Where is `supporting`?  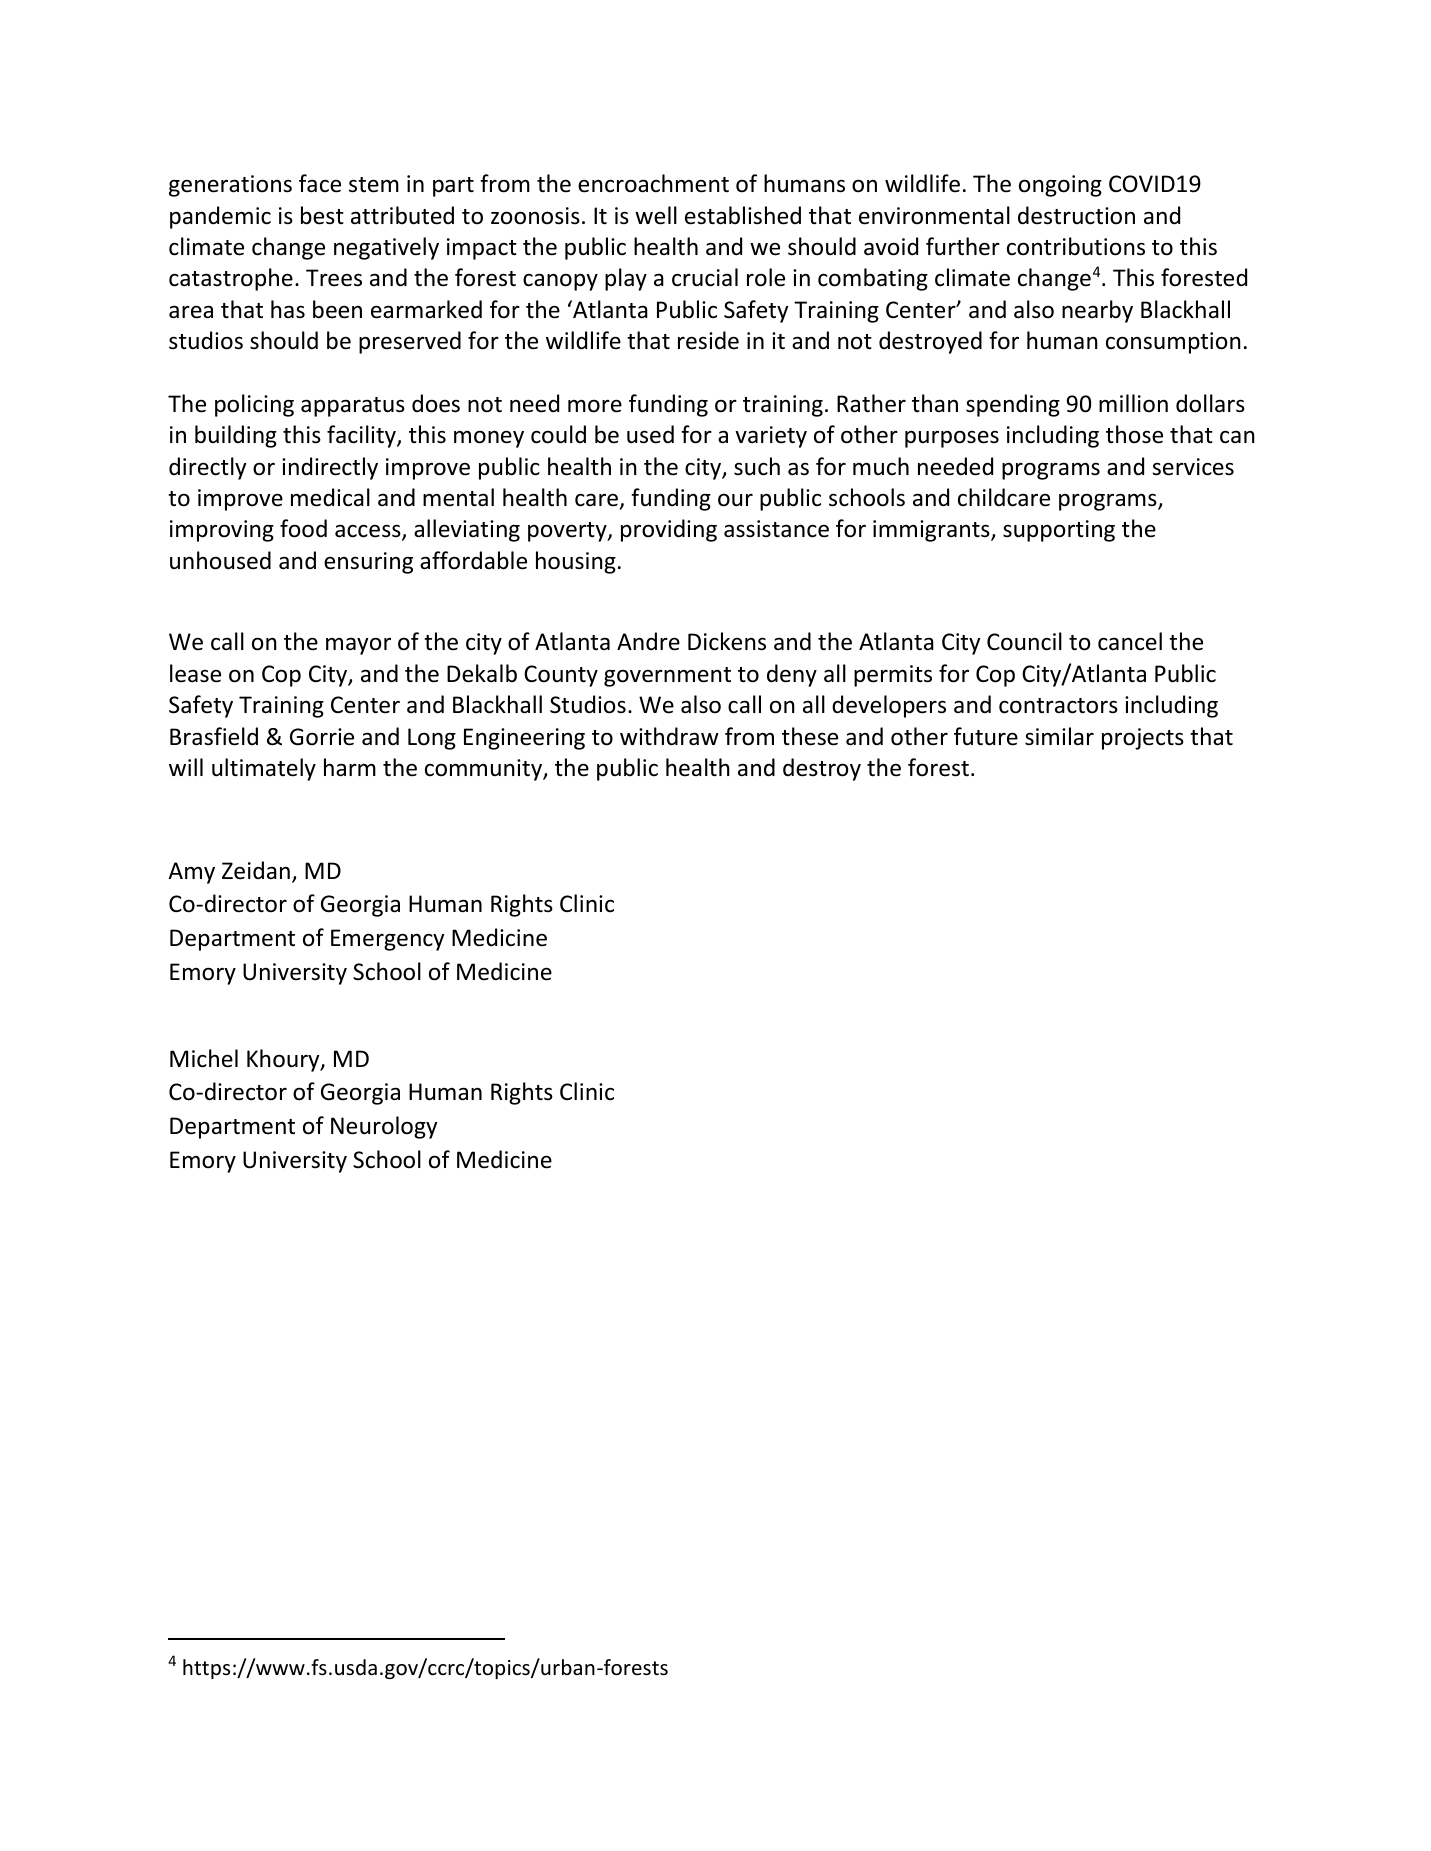
supporting is located at coordinates (1059, 531).
